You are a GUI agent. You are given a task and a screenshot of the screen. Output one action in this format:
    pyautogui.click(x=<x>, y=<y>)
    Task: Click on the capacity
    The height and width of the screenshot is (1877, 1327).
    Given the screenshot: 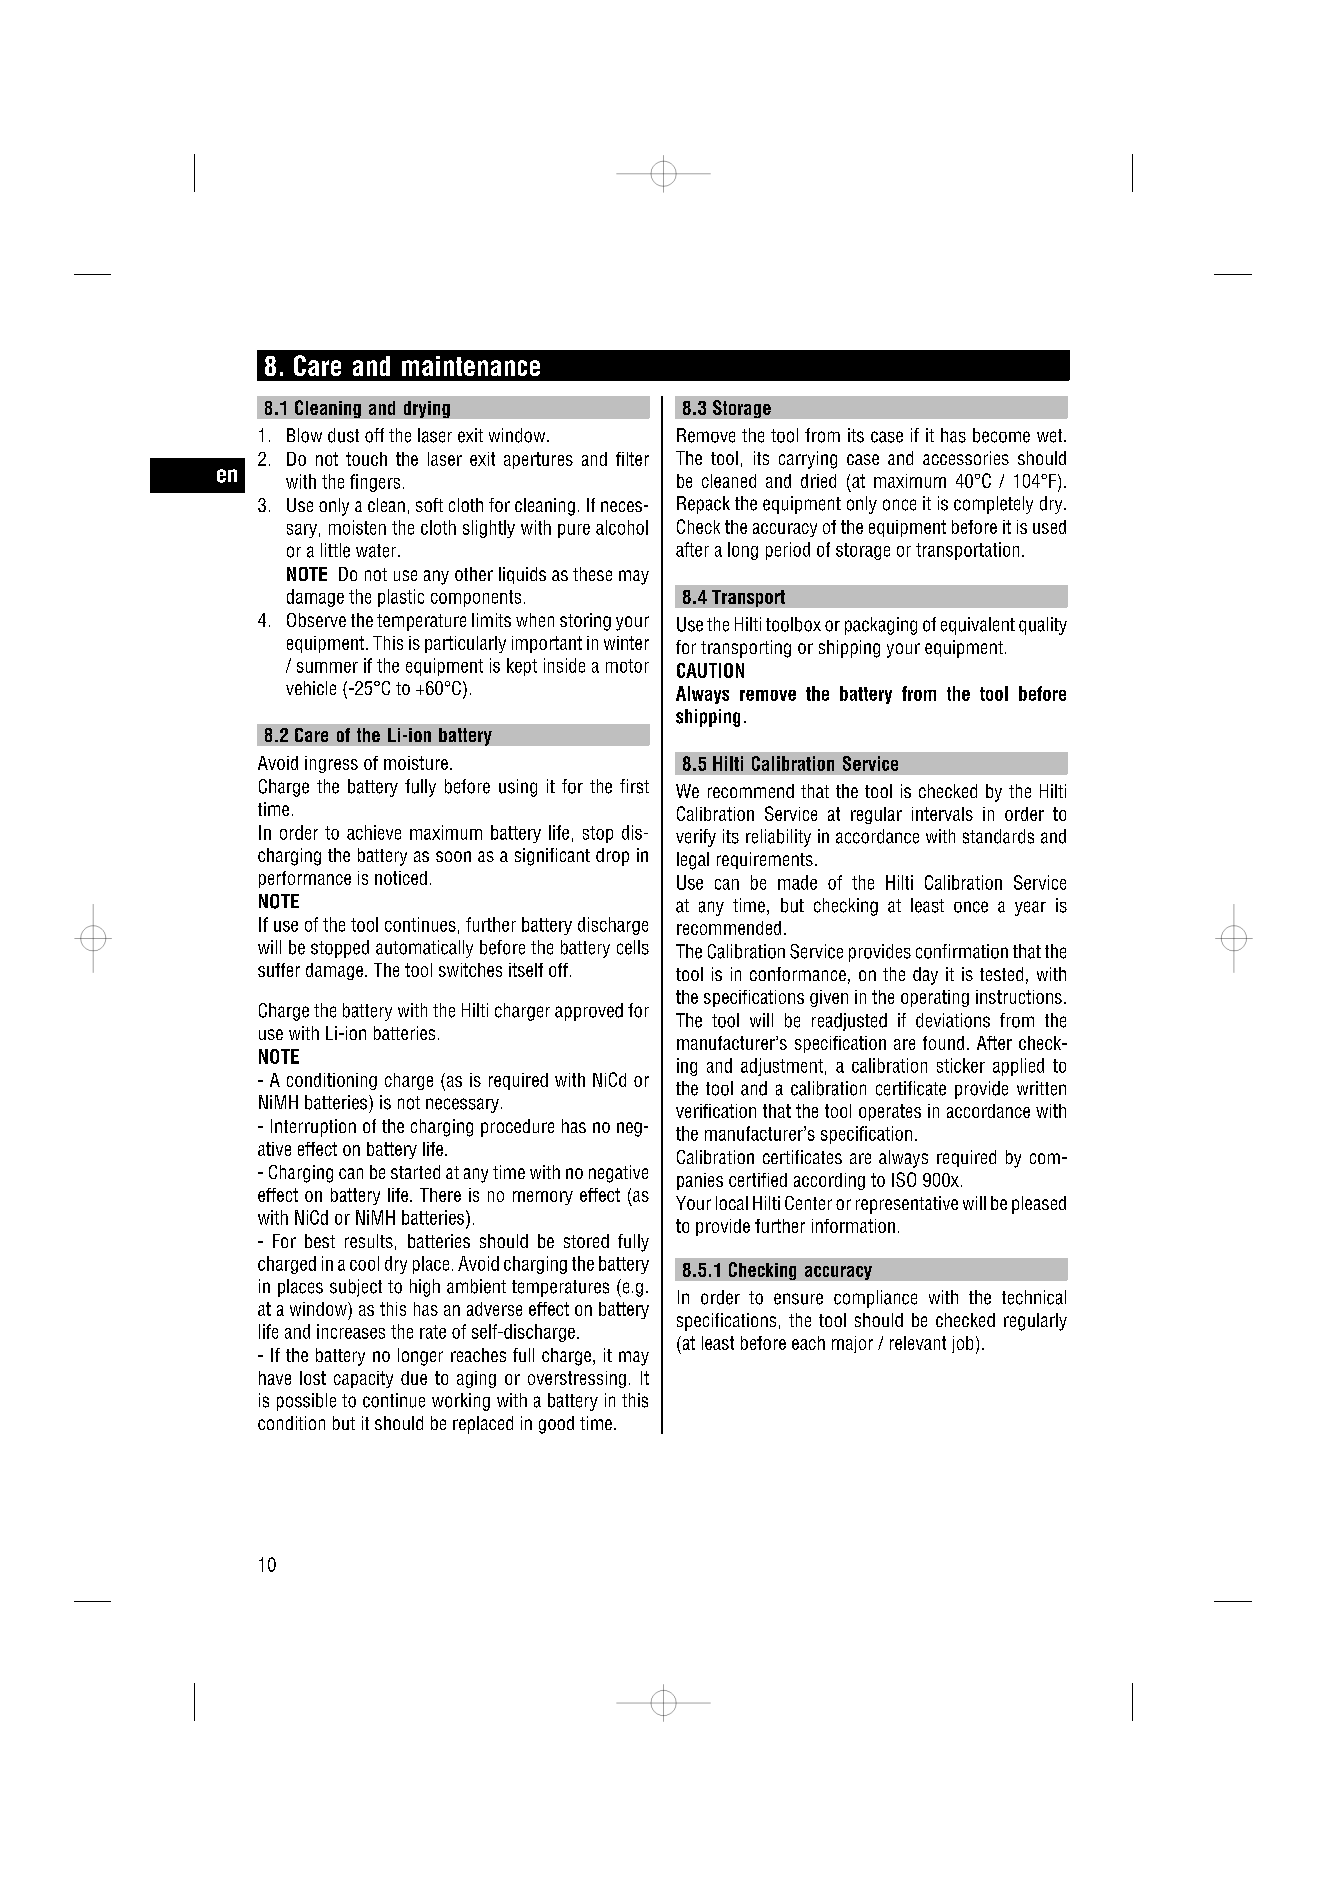 What is the action you would take?
    pyautogui.click(x=363, y=1379)
